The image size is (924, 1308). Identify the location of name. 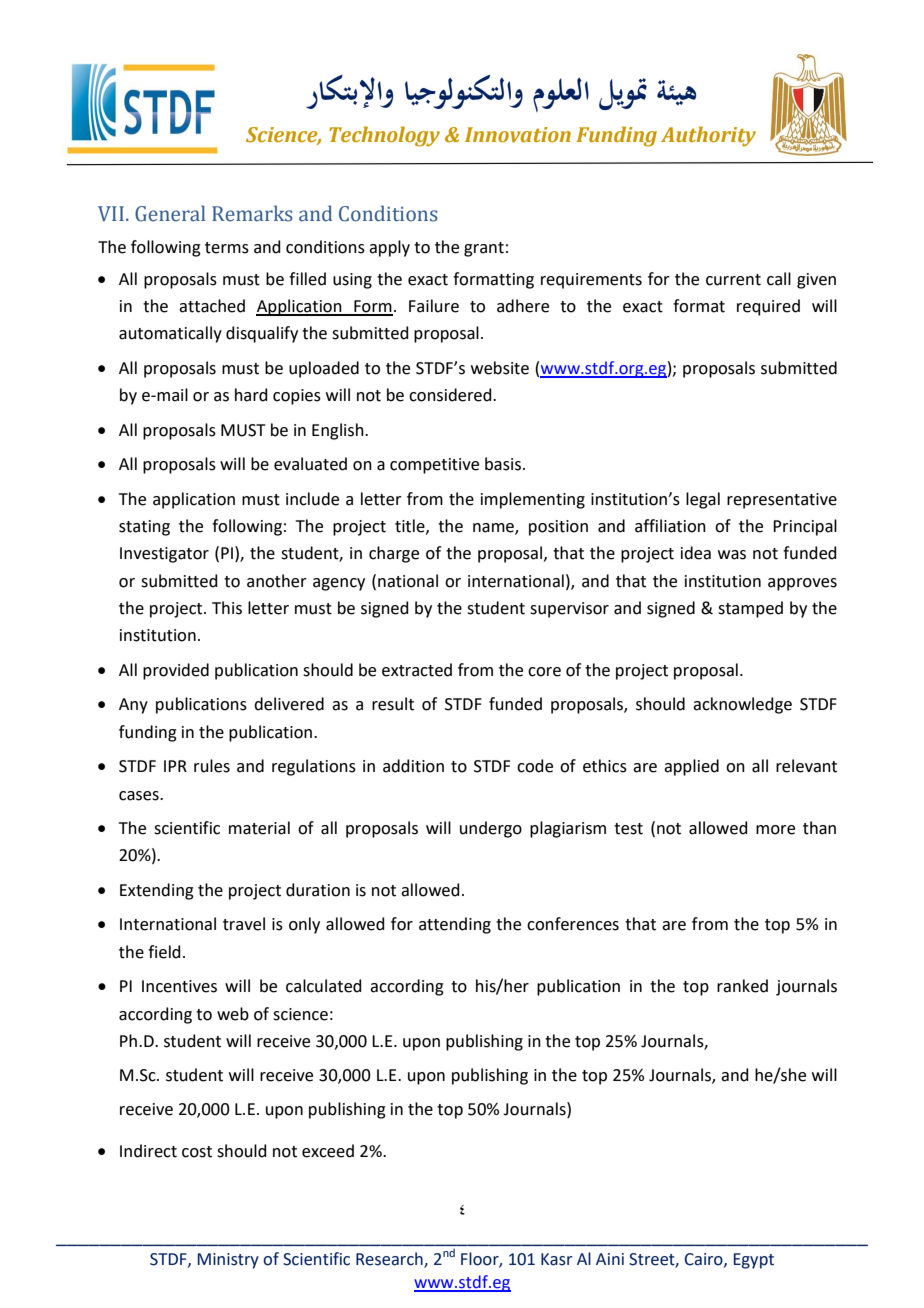
(494, 529).
